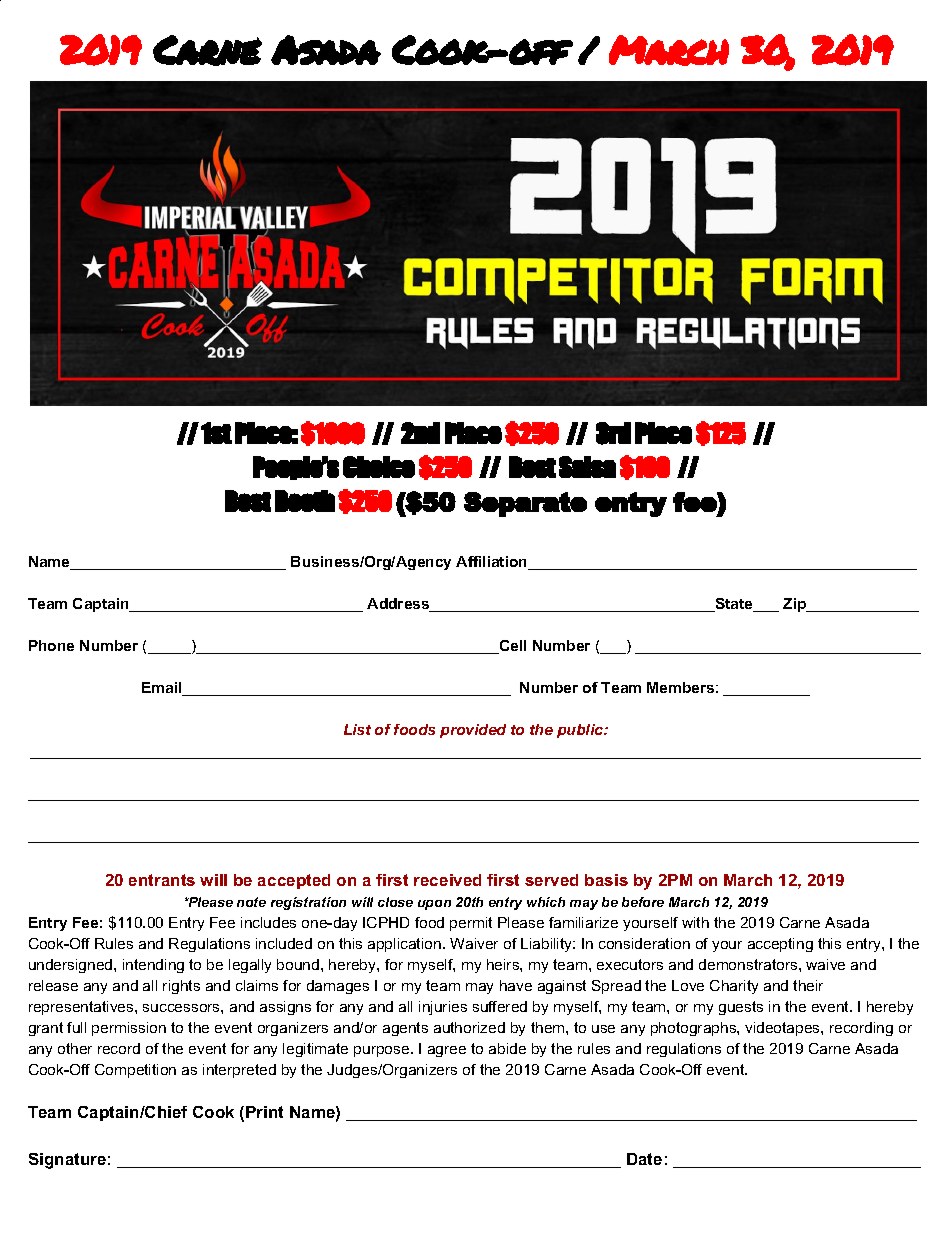 This screenshot has height=1233, width=952. What do you see at coordinates (644, 1159) in the screenshot?
I see `Date` at bounding box center [644, 1159].
